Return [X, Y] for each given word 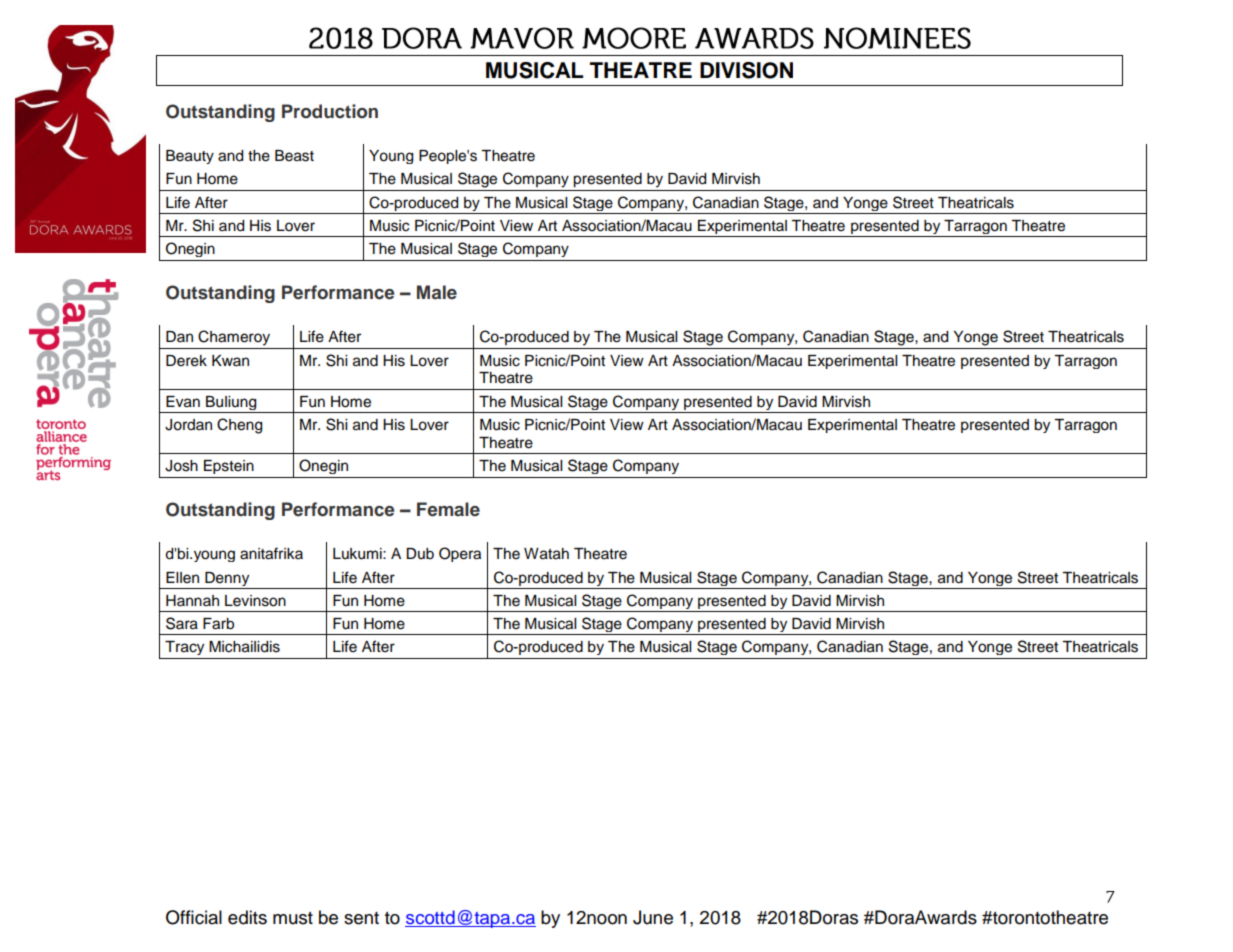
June [653, 917]
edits [247, 917]
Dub [420, 553]
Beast [294, 156]
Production [330, 111]
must [293, 918]
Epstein [229, 467]
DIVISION [746, 70]
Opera [460, 554]
